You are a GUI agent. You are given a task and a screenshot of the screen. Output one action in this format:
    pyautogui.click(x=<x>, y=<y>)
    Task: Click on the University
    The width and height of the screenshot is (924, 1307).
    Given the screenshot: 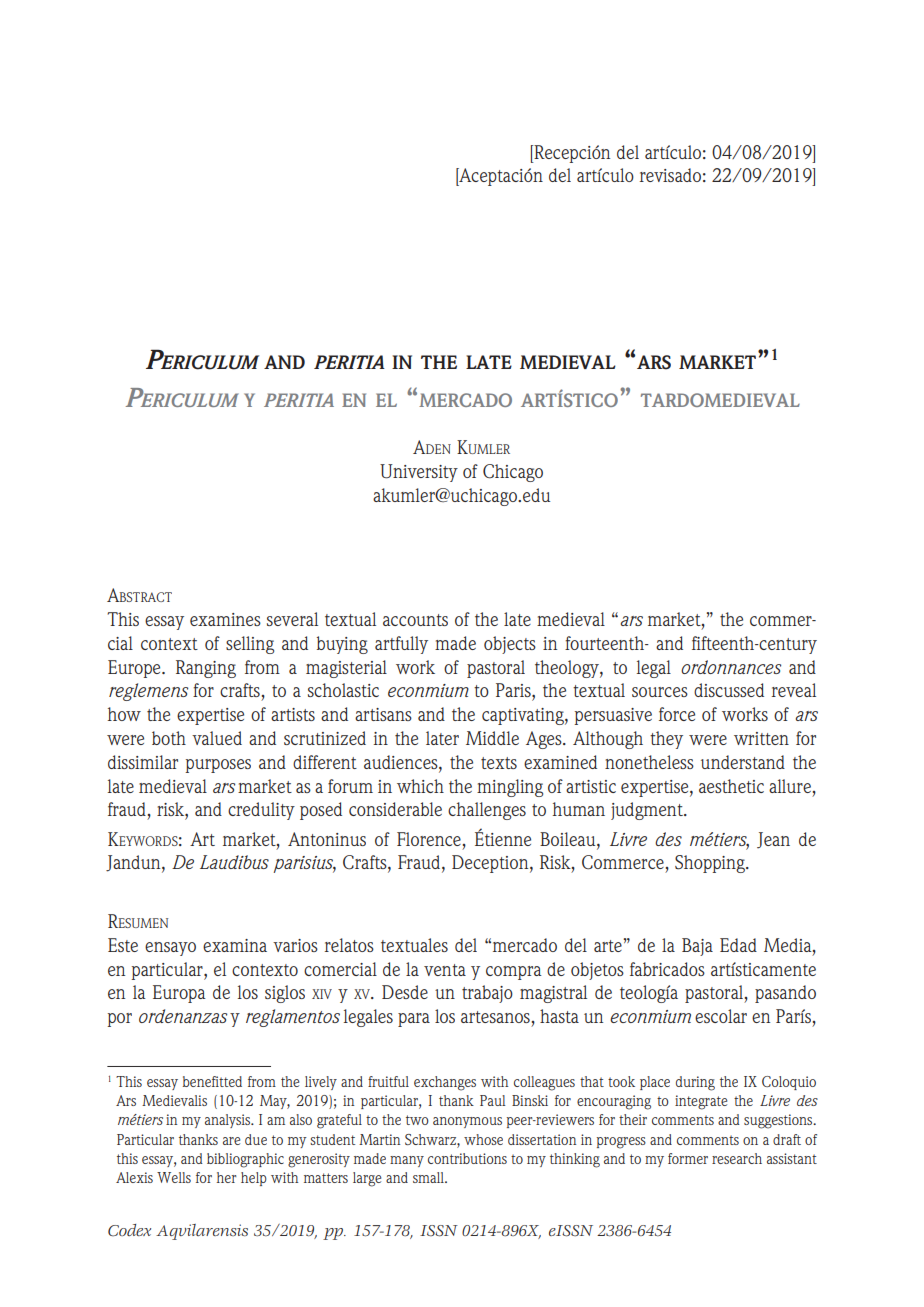 What is the action you would take?
    pyautogui.click(x=419, y=473)
